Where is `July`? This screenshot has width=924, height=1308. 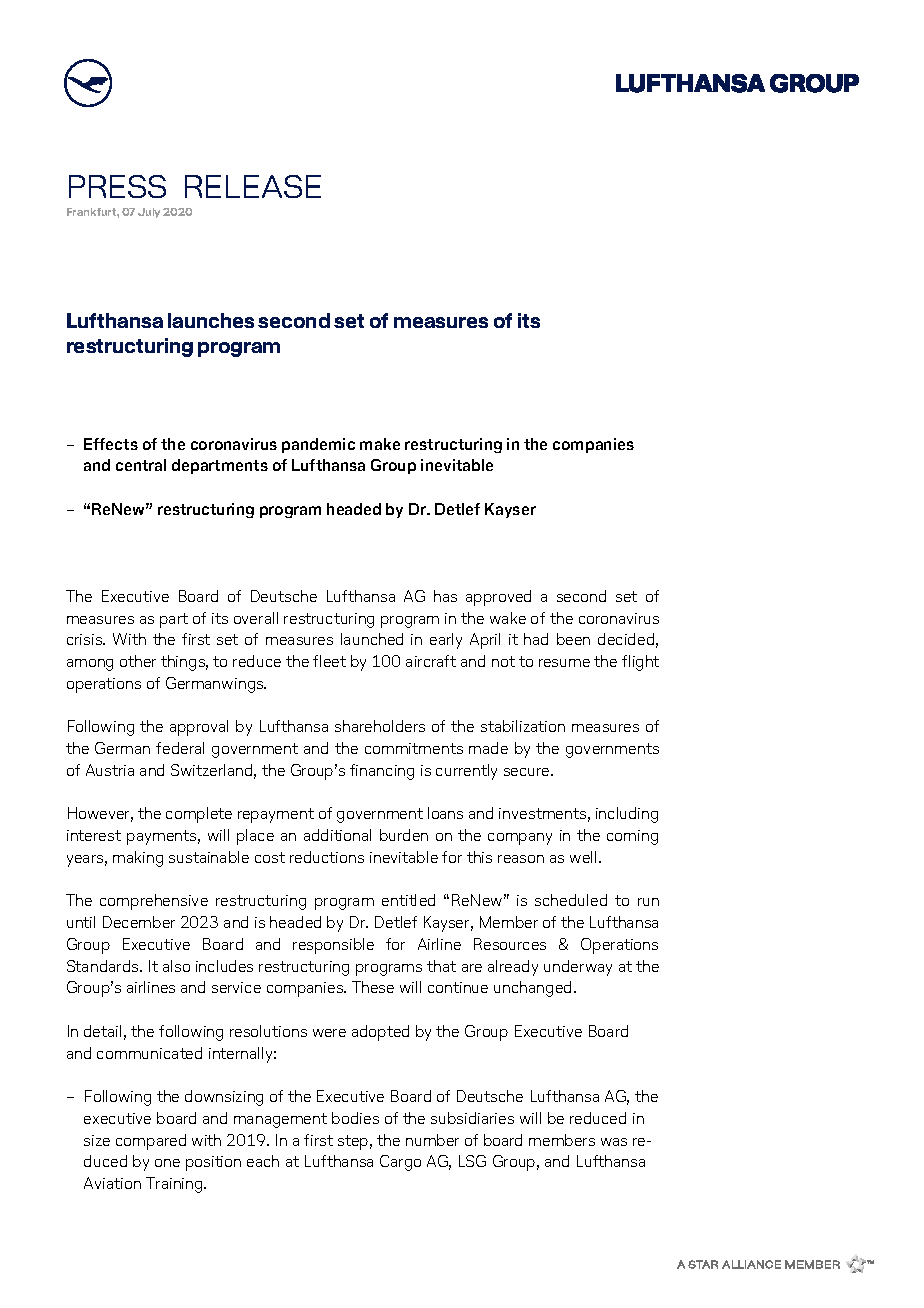
July is located at coordinates (149, 213).
